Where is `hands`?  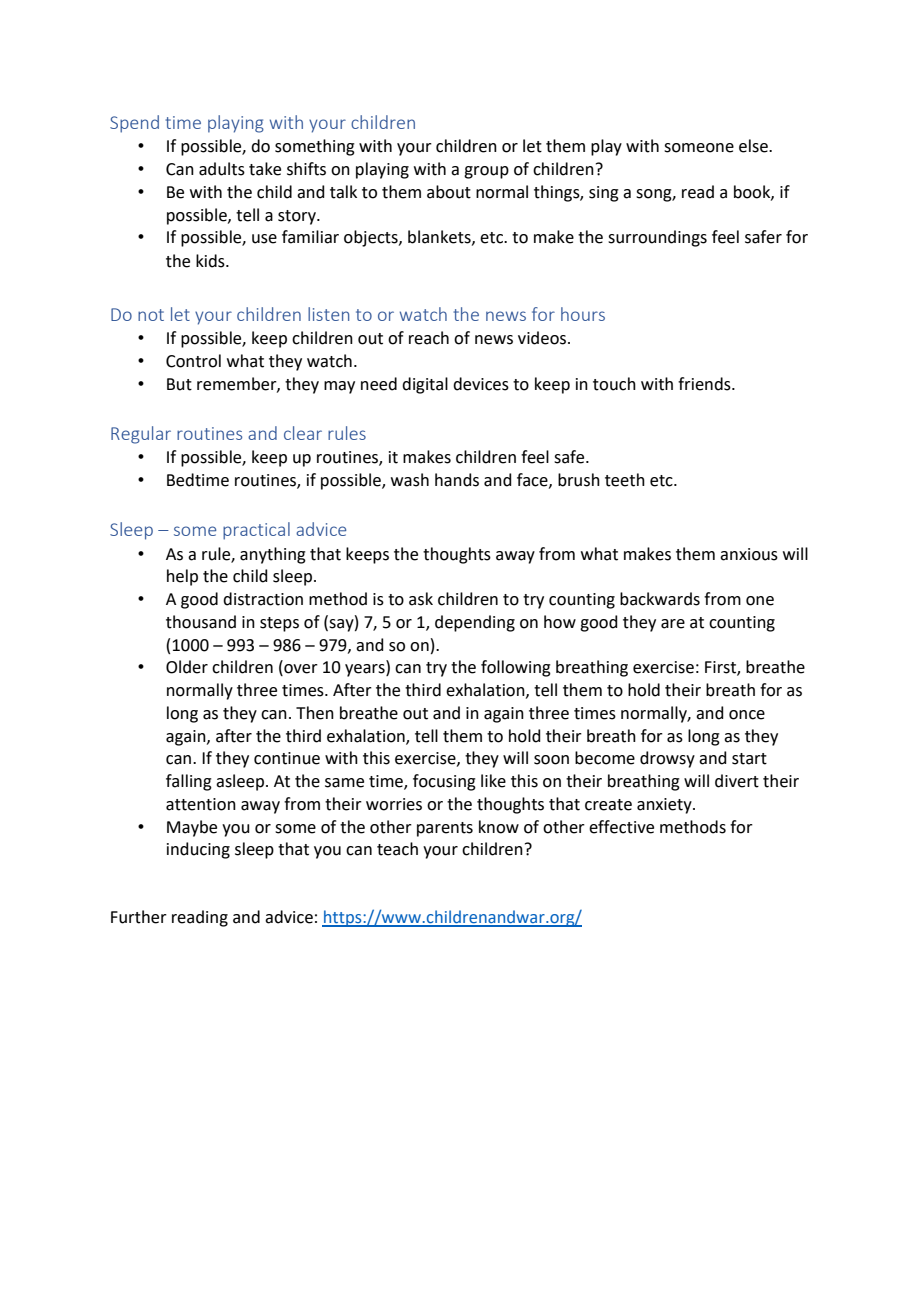
hands is located at coordinates (457, 480).
